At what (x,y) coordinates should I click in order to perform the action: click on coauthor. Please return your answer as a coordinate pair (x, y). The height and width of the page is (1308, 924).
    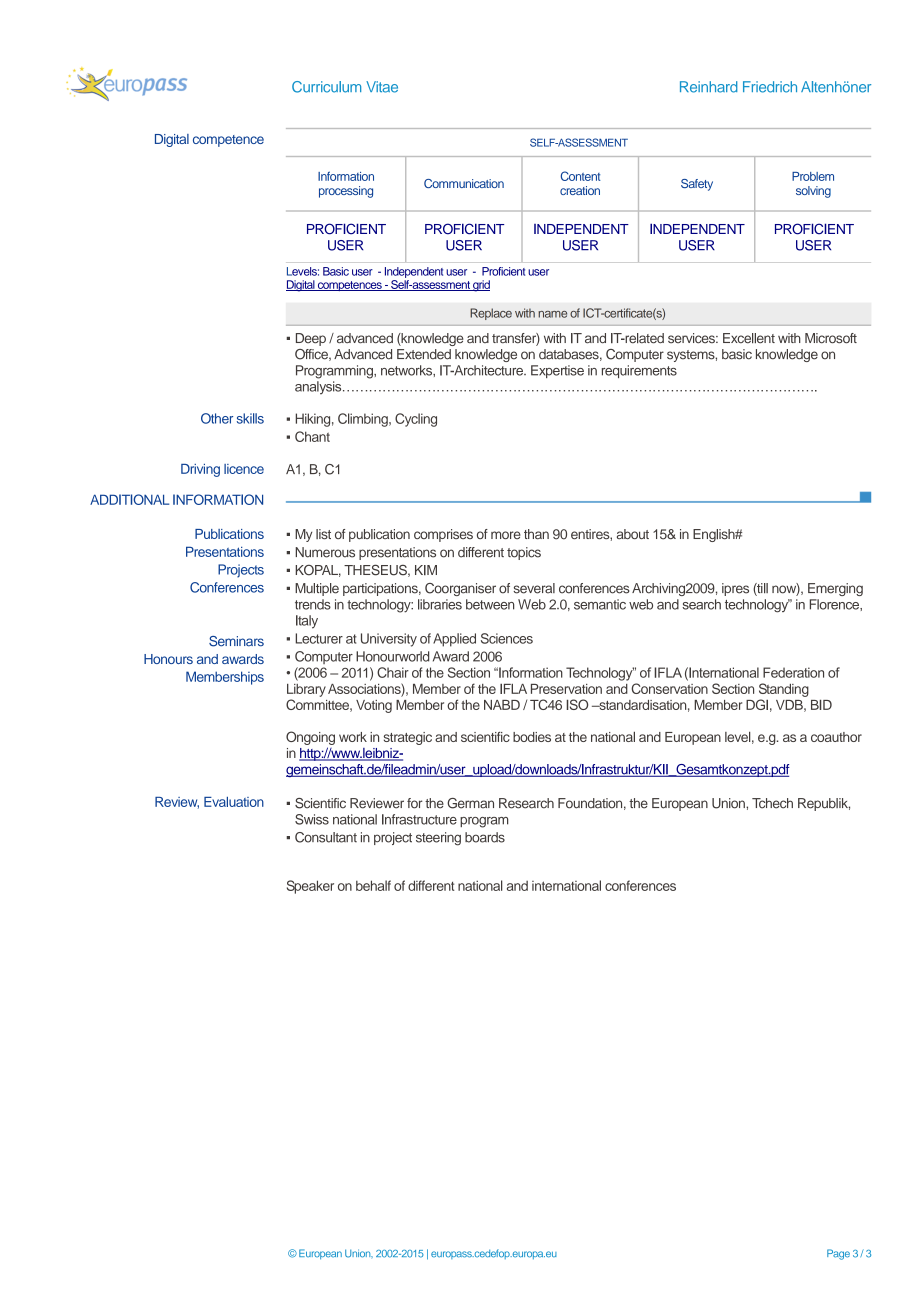
    Looking at the image, I should click on (836, 737).
